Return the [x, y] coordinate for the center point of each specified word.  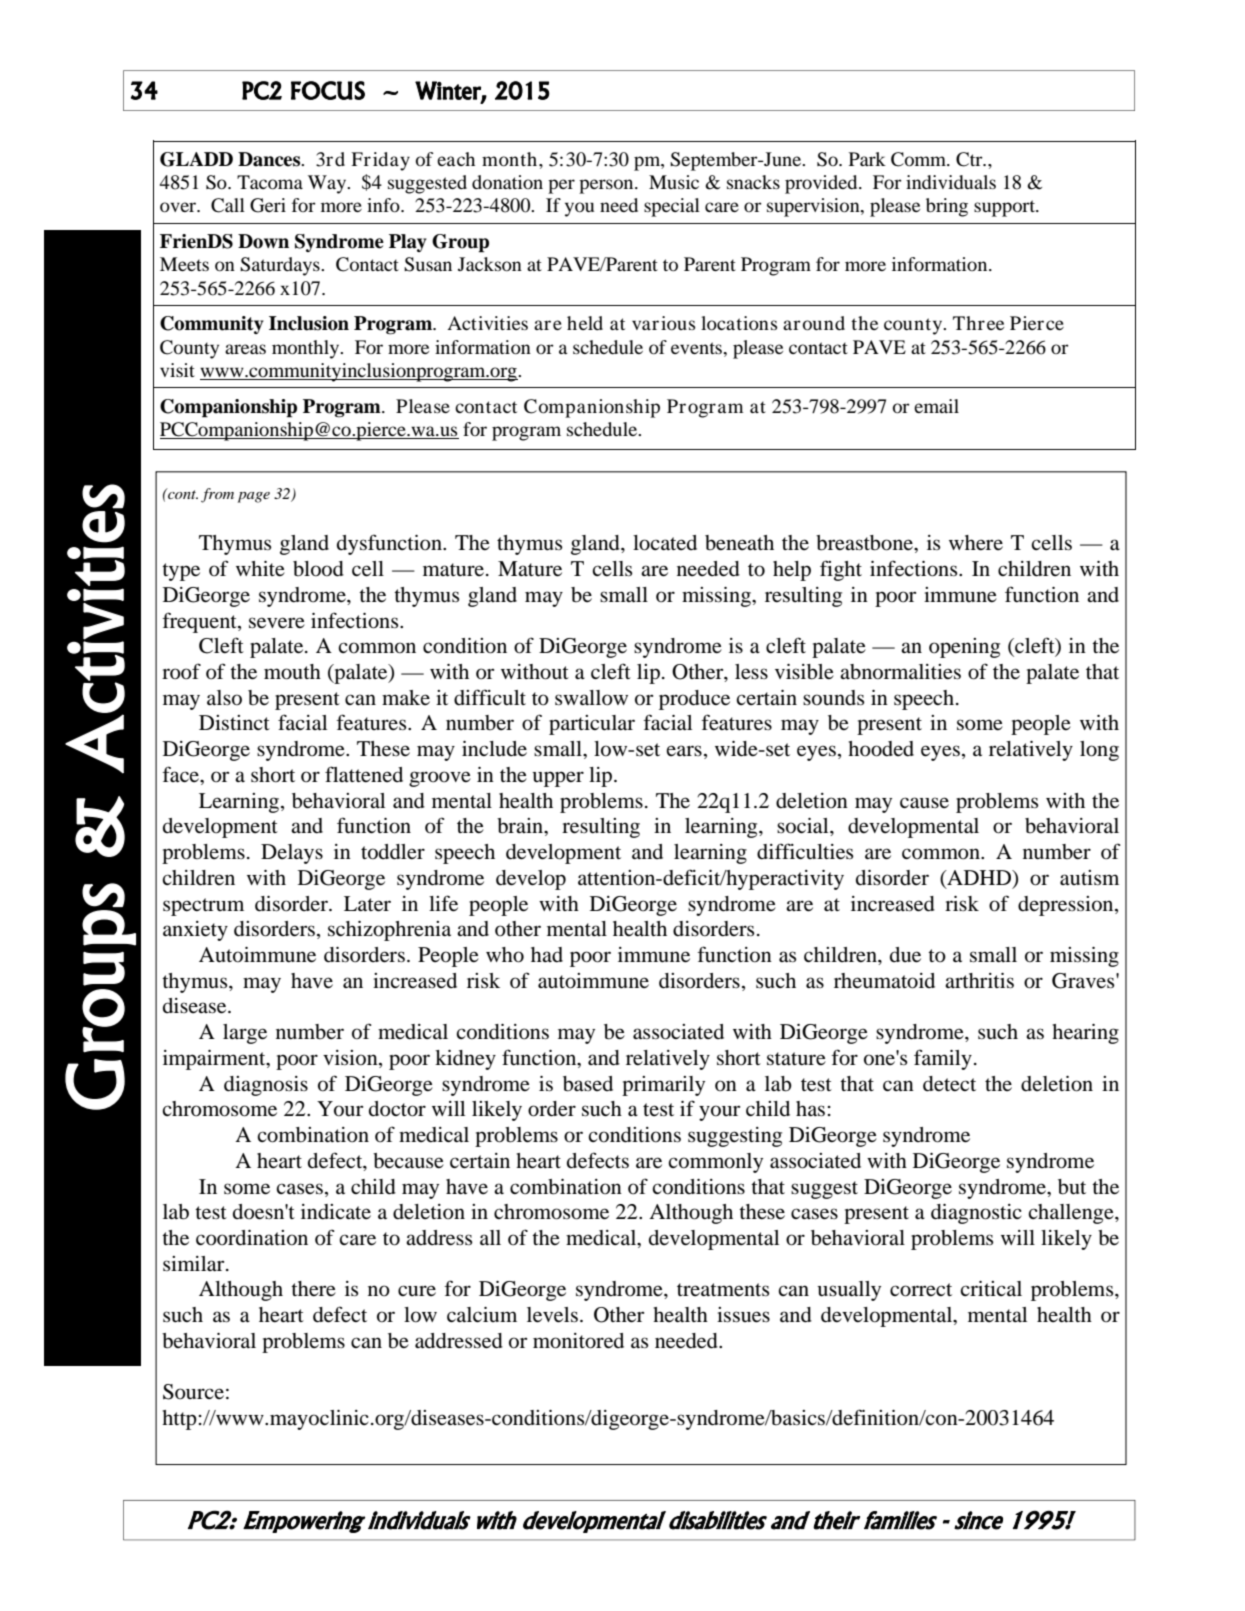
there [313, 1289]
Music [674, 182]
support [1006, 208]
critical [991, 1288]
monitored [578, 1341]
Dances [270, 159]
